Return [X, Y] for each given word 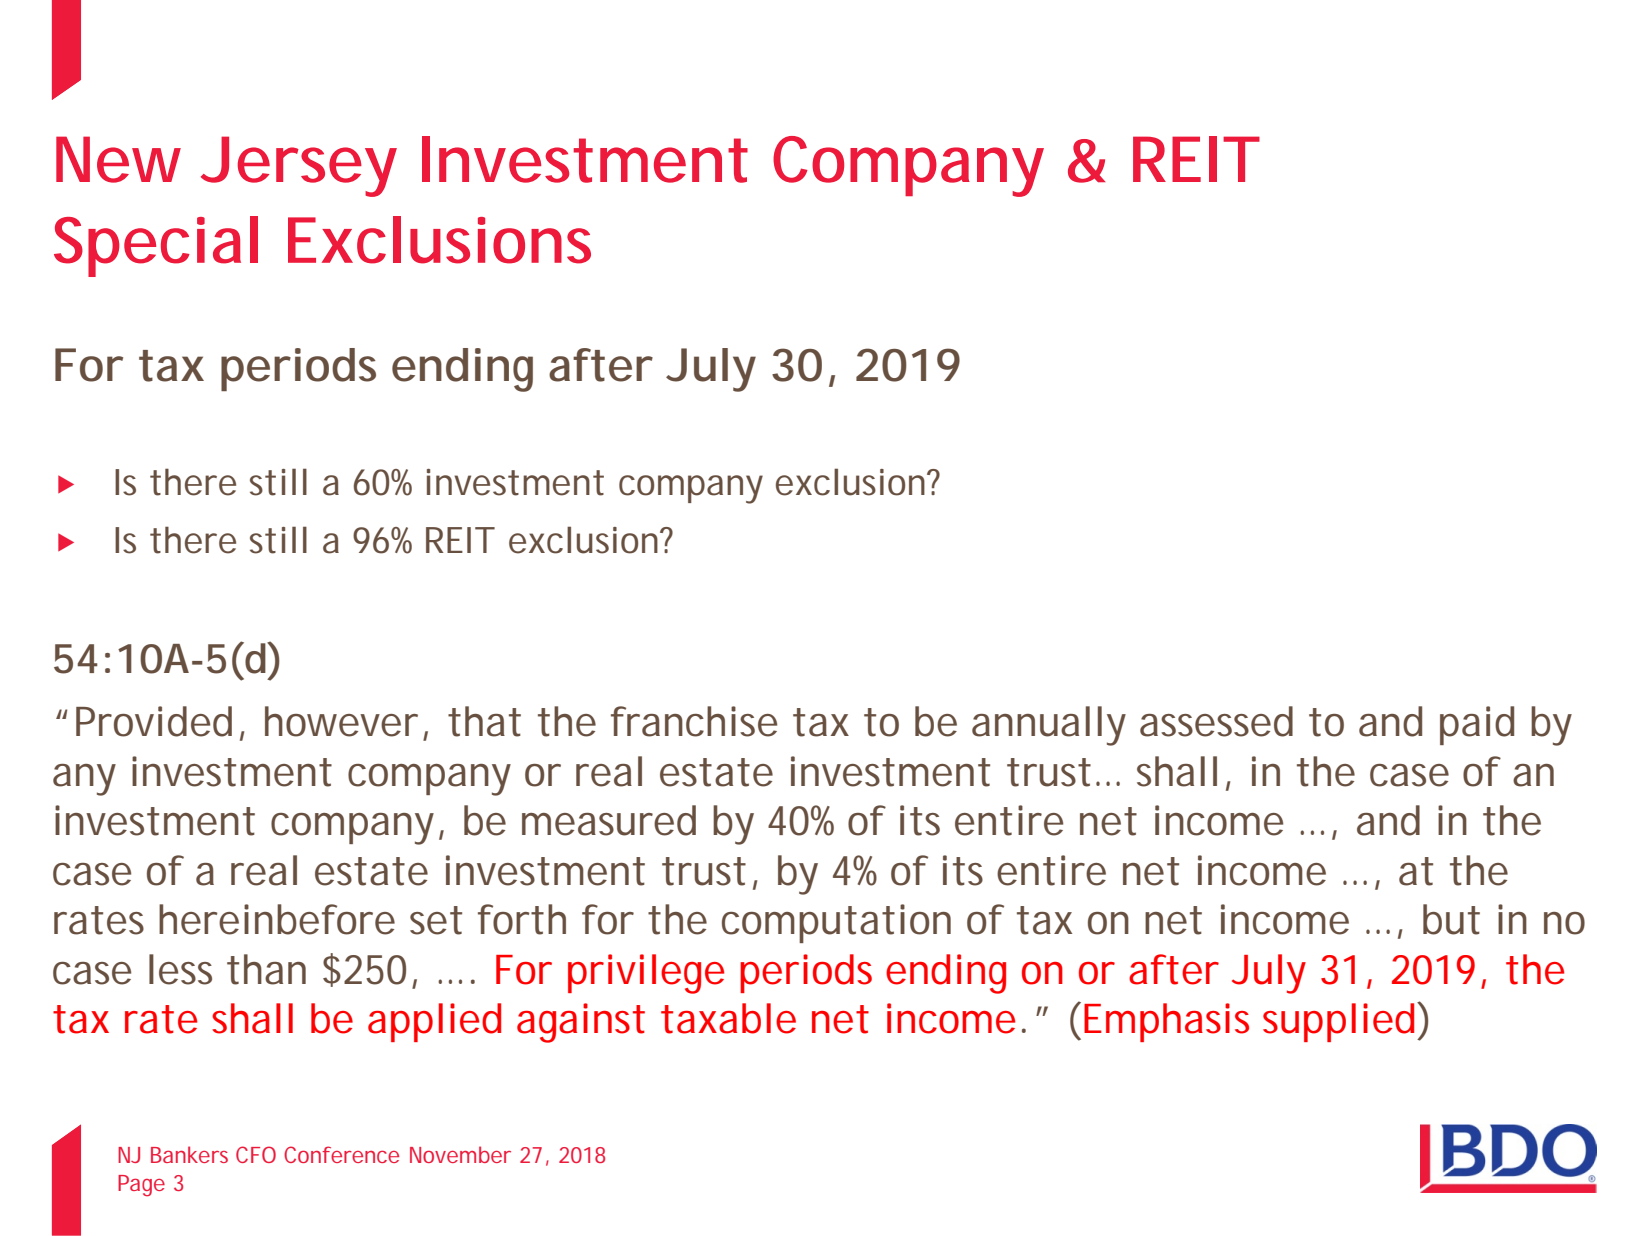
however [341, 721]
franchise [694, 721]
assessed [1216, 721]
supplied [1341, 1022]
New [118, 159]
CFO [256, 1154]
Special [156, 246]
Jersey [299, 166]
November [460, 1154]
